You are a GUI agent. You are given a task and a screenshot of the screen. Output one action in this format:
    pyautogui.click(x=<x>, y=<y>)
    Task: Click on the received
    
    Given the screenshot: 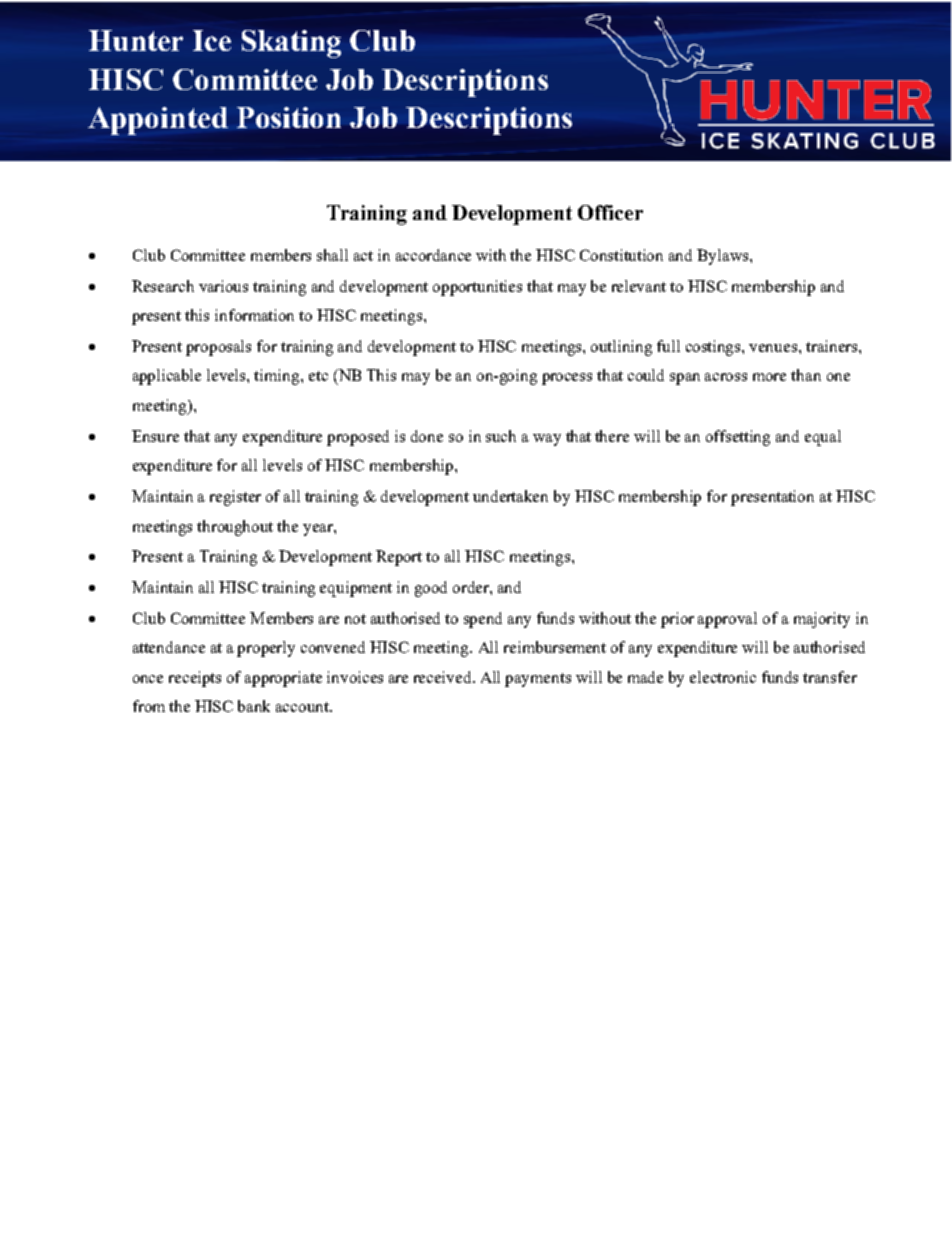 What is the action you would take?
    pyautogui.click(x=444, y=677)
